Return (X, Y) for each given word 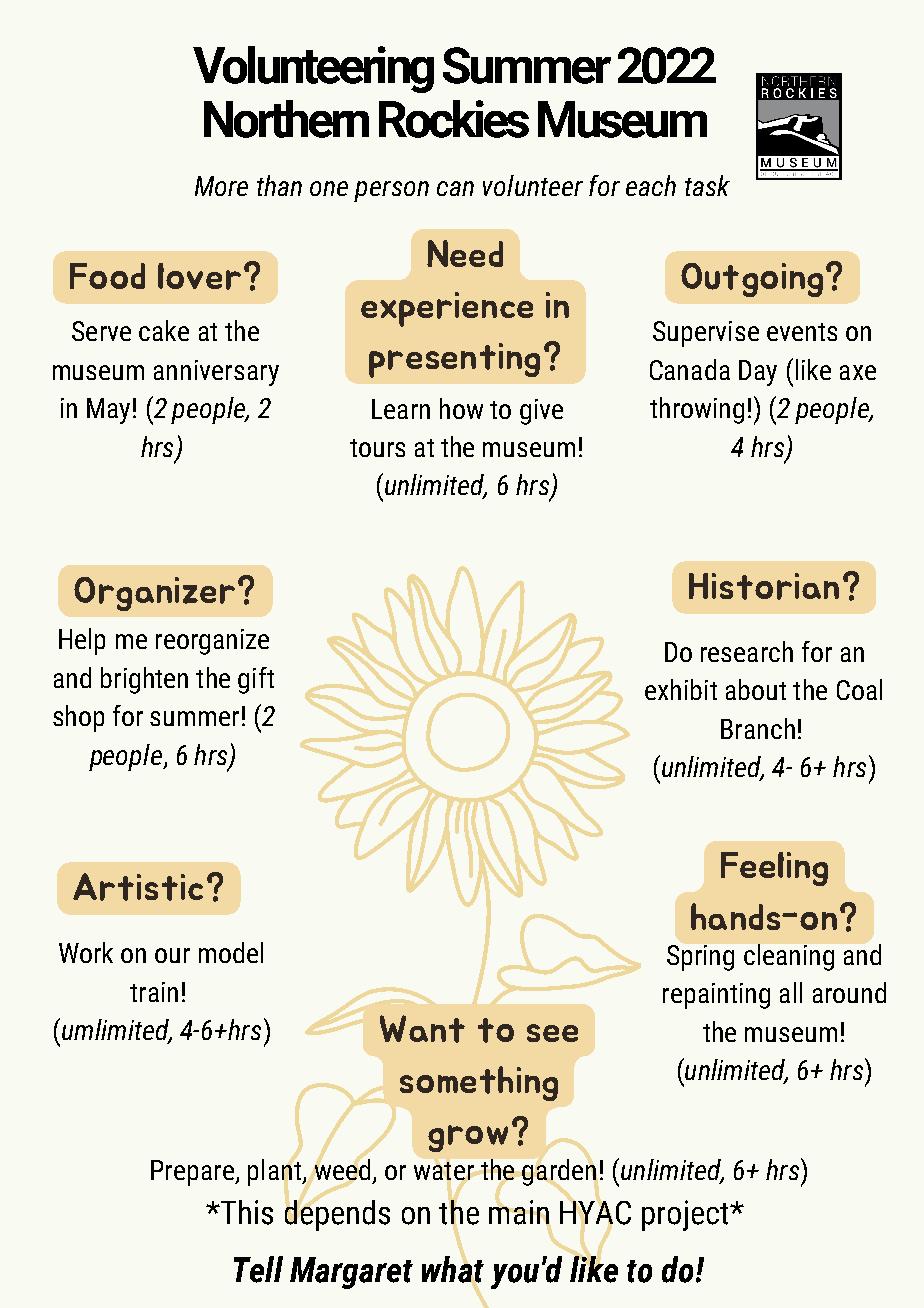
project (686, 1215)
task (707, 185)
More (221, 186)
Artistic (138, 887)
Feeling (774, 869)
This (246, 1212)
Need (465, 253)
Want (422, 1029)
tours (377, 448)
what (453, 1269)
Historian (764, 586)
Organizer (154, 594)
